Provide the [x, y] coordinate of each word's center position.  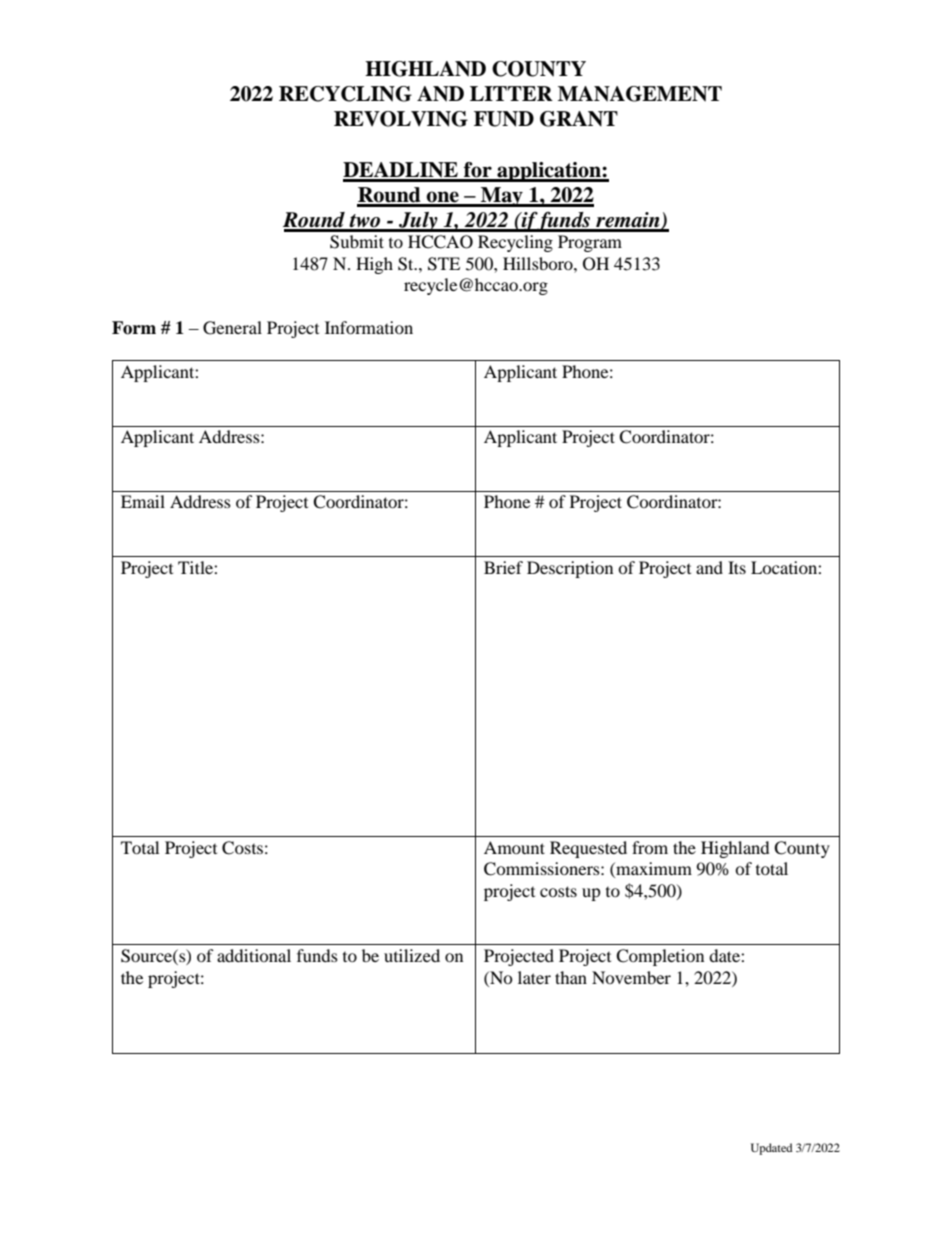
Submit [357, 242]
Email [143, 501]
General [232, 328]
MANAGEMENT [640, 94]
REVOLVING [401, 119]
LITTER [511, 93]
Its [737, 567]
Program [590, 243]
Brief [503, 567]
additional [254, 955]
